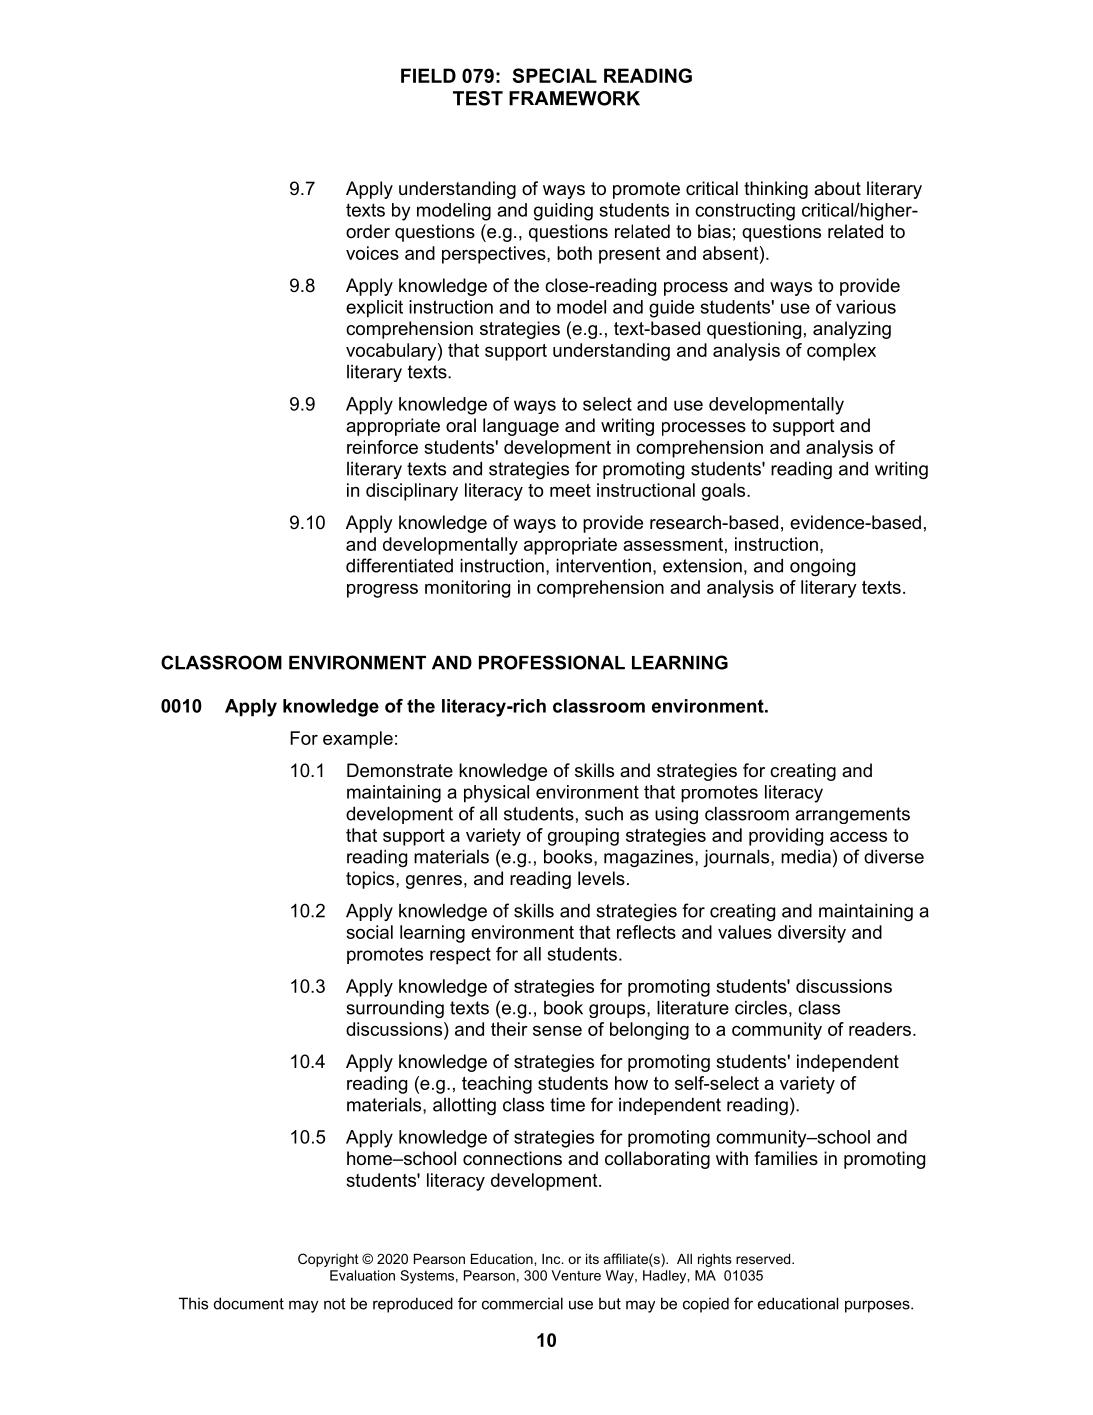 This screenshot has width=1093, height=1415. Describe the element at coordinates (557, 1031) in the screenshot. I see `sense` at that location.
